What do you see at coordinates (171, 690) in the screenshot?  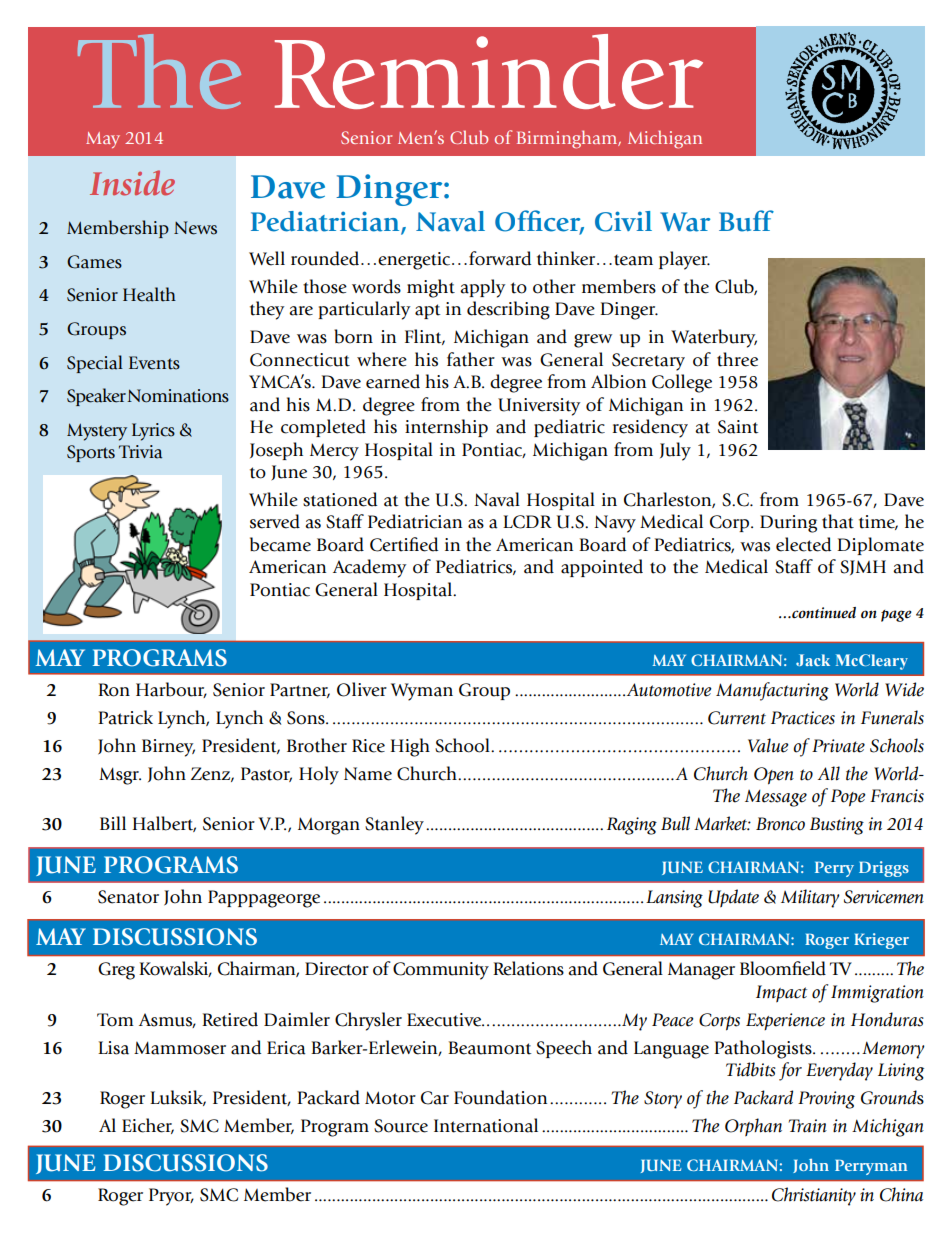 I see `Harbour` at bounding box center [171, 690].
